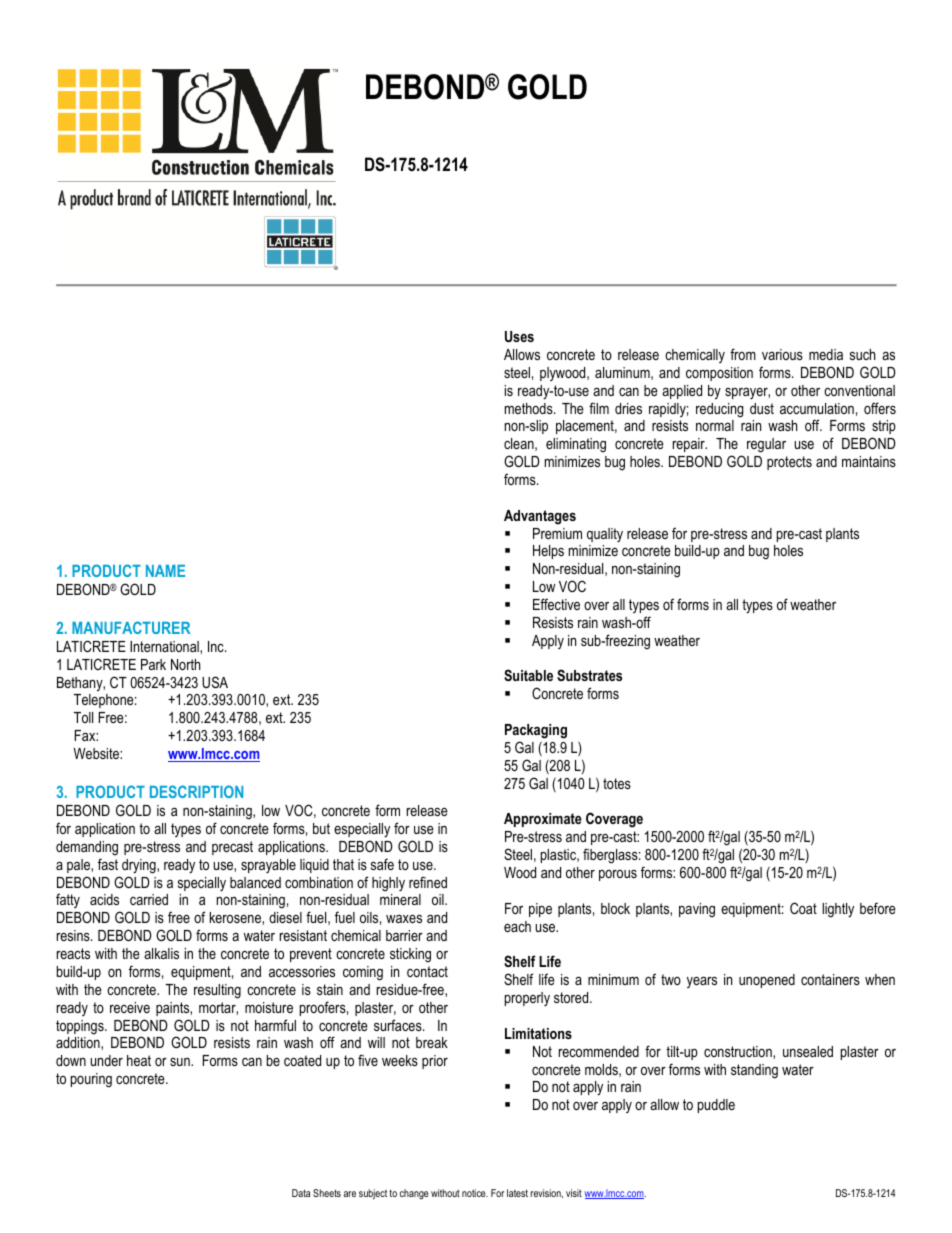  I want to click on totes, so click(617, 783).
